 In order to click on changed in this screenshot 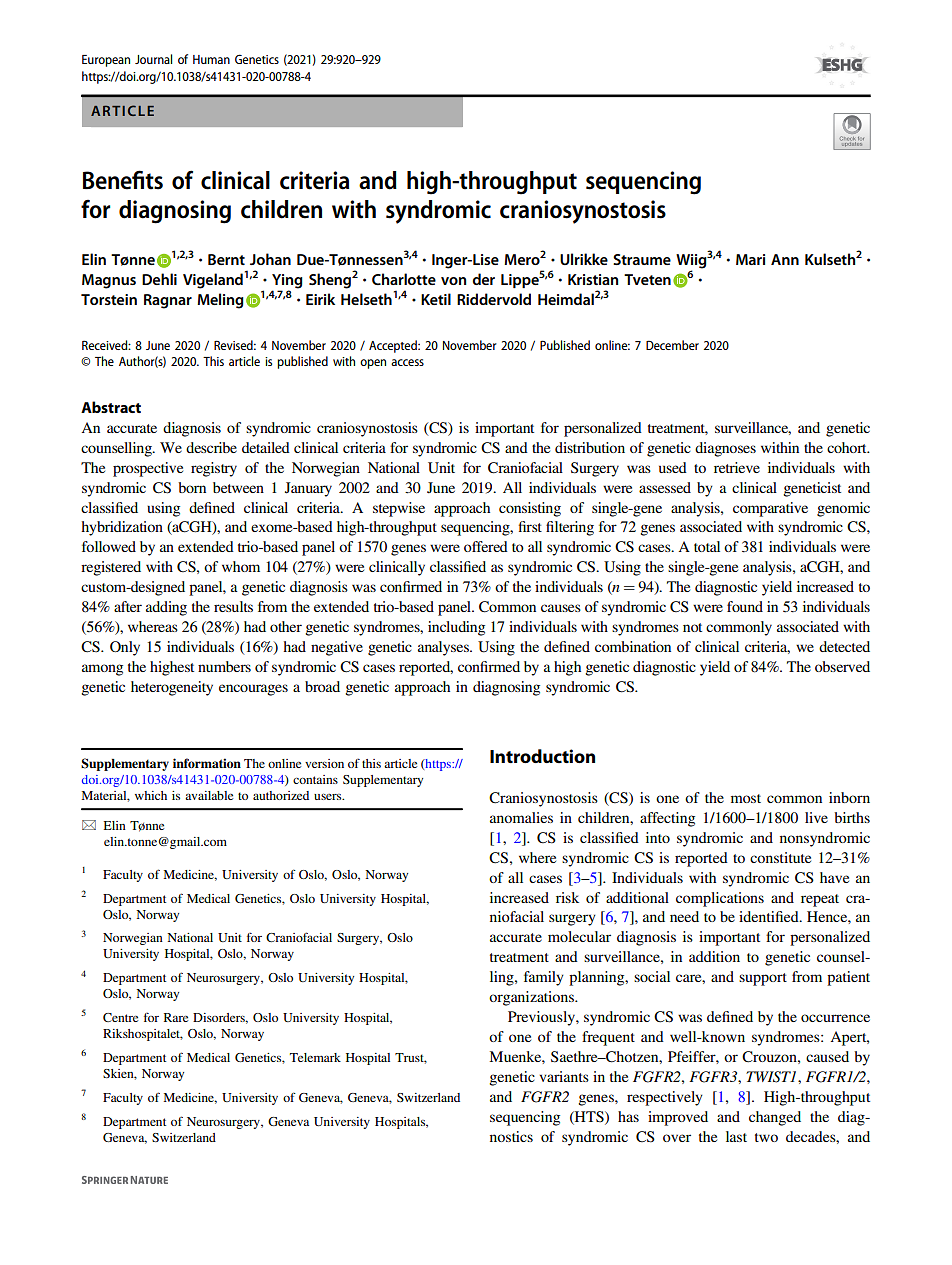, I will do `click(775, 1118)`.
